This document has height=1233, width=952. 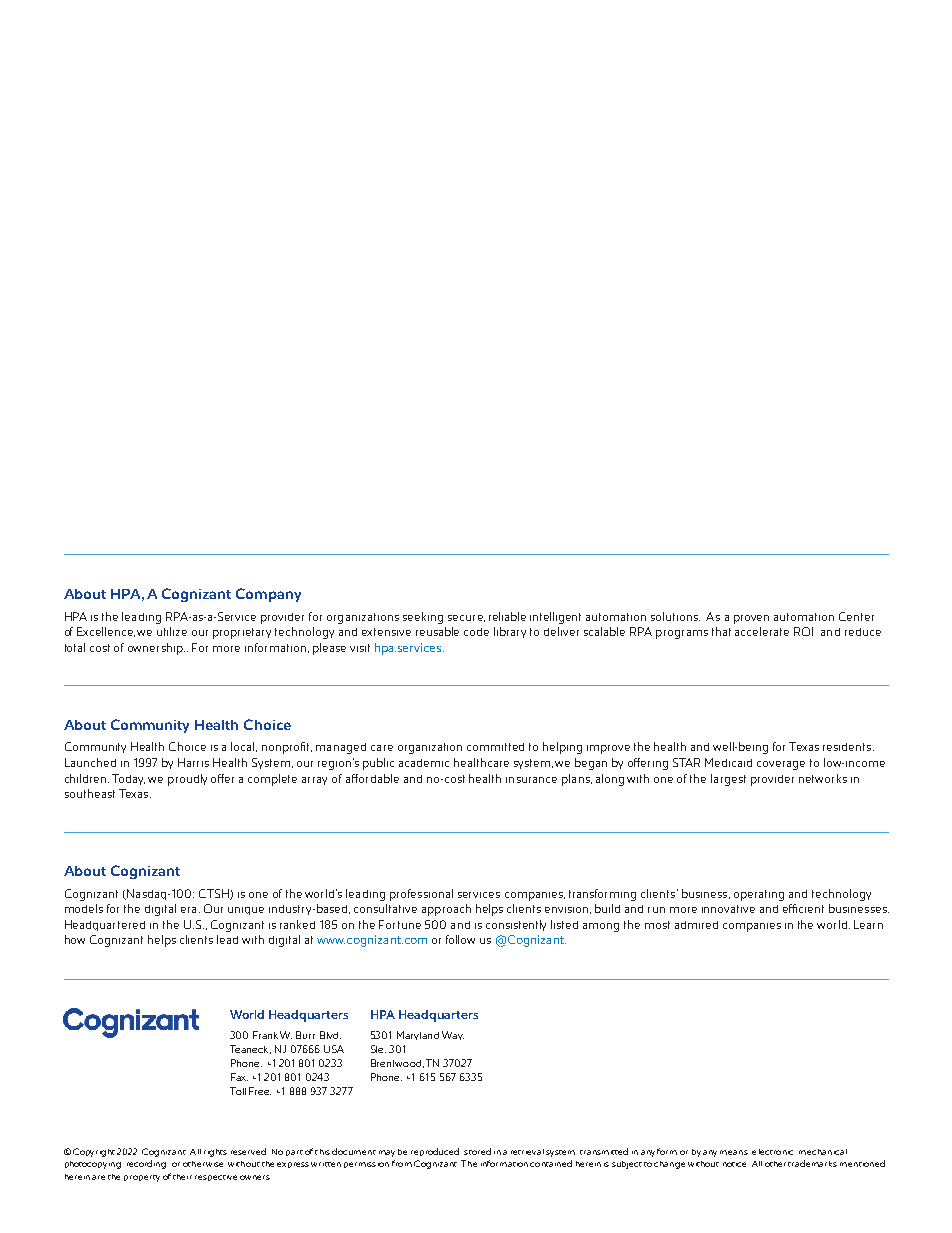 I want to click on electronic, so click(x=772, y=1152).
